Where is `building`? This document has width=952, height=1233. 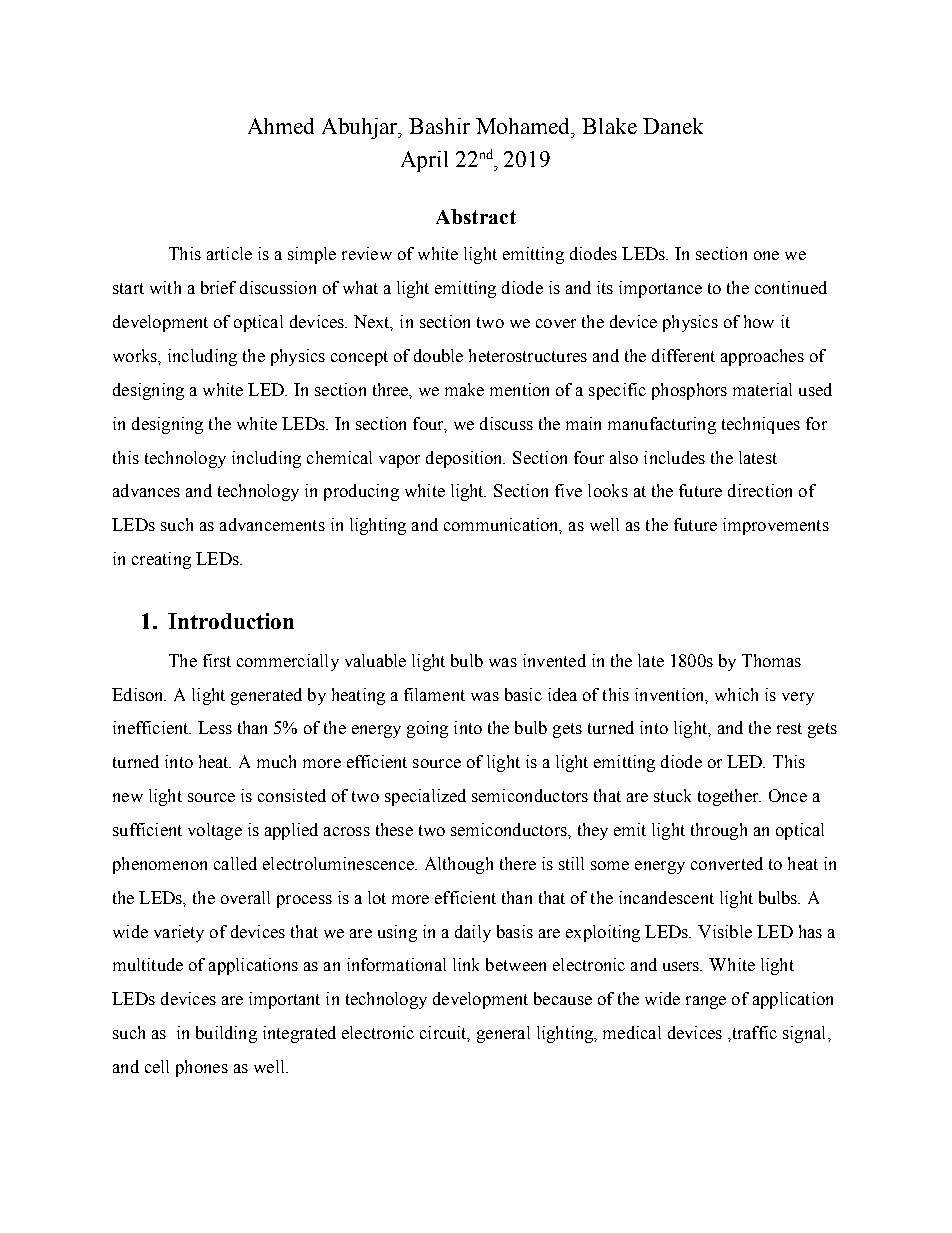 building is located at coordinates (226, 1034).
